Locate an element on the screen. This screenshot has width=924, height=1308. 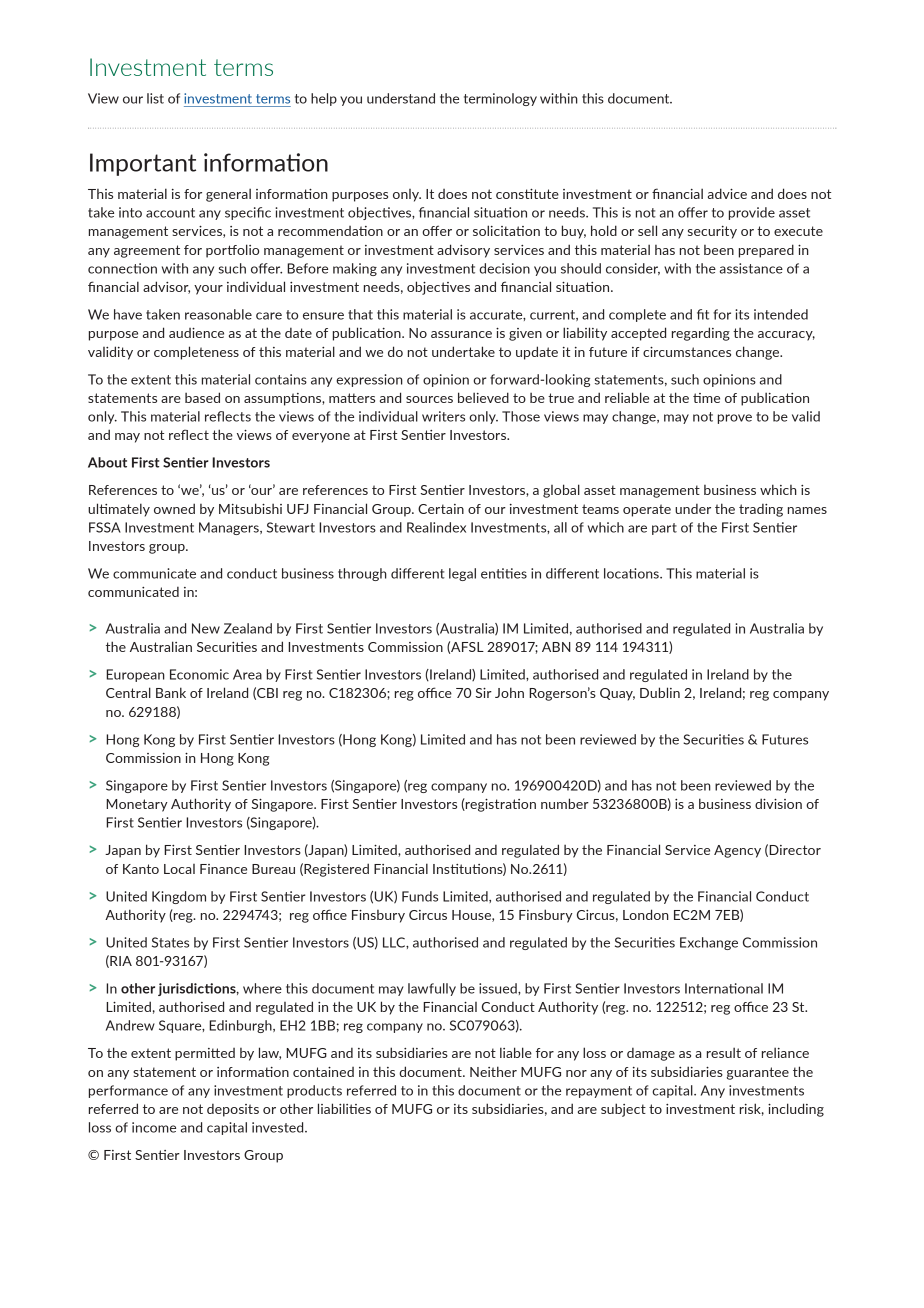
legal is located at coordinates (462, 574).
